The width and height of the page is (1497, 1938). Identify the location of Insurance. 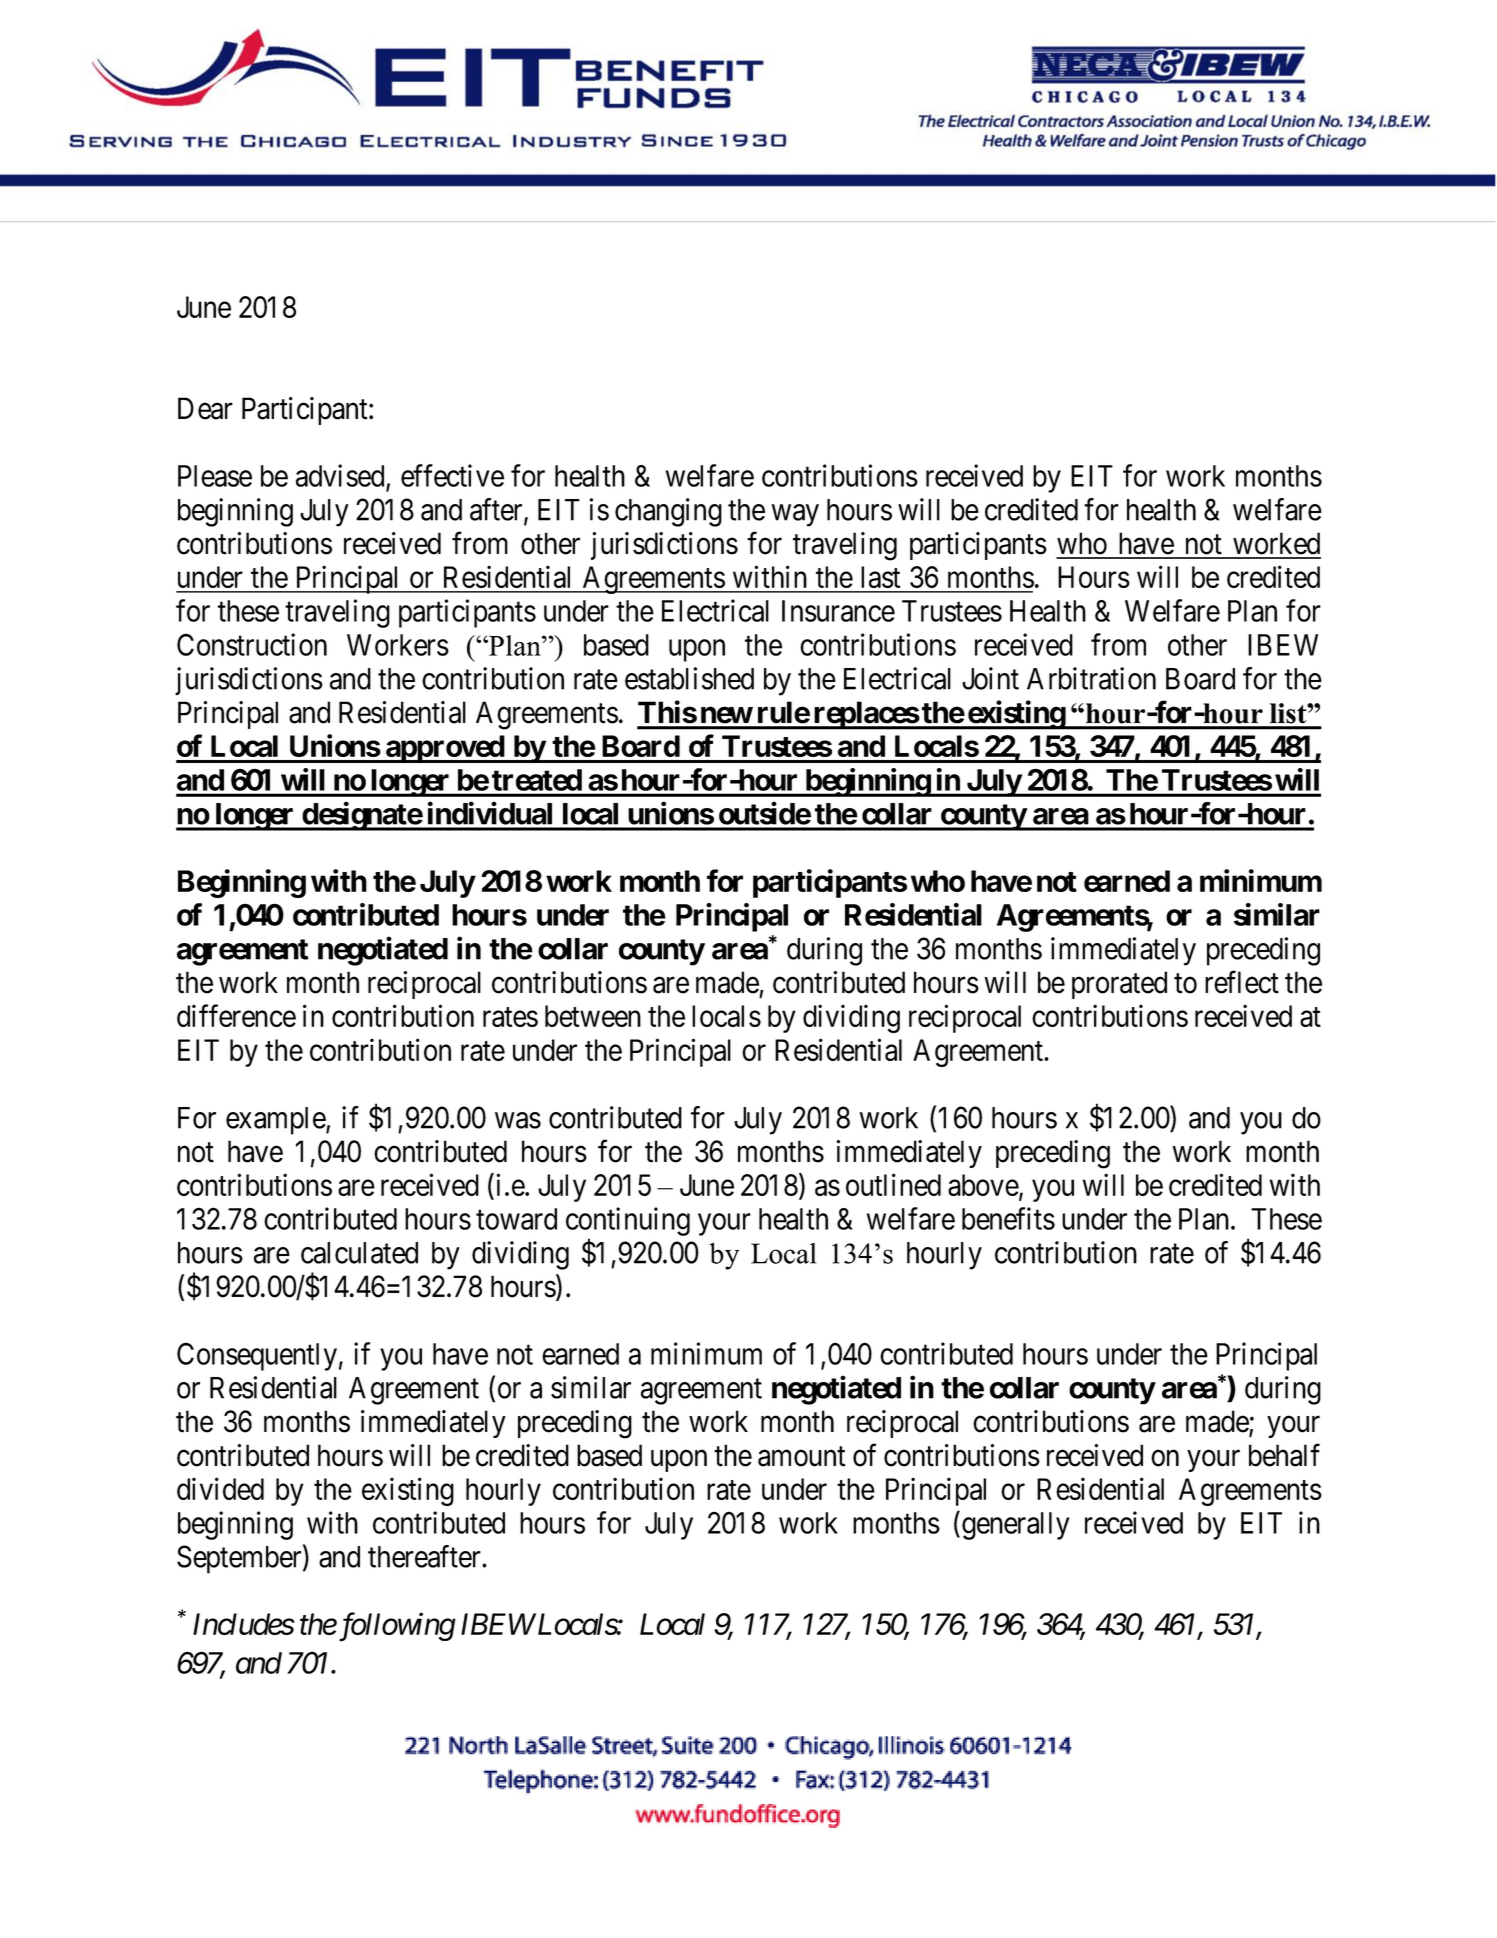
(838, 611).
